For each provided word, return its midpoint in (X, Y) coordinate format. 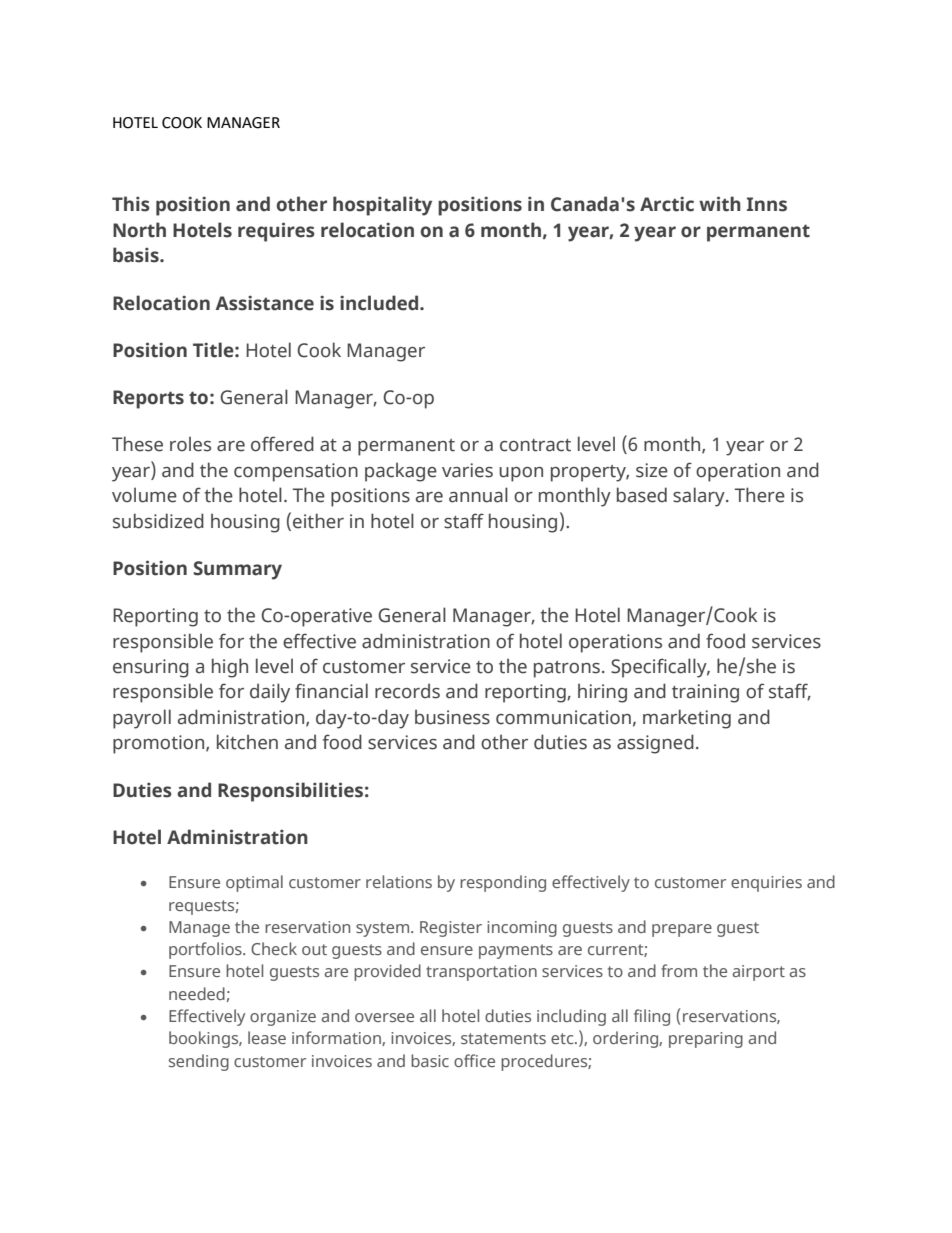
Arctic (667, 204)
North (139, 230)
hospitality (382, 206)
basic (430, 1060)
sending (199, 1062)
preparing (706, 1040)
